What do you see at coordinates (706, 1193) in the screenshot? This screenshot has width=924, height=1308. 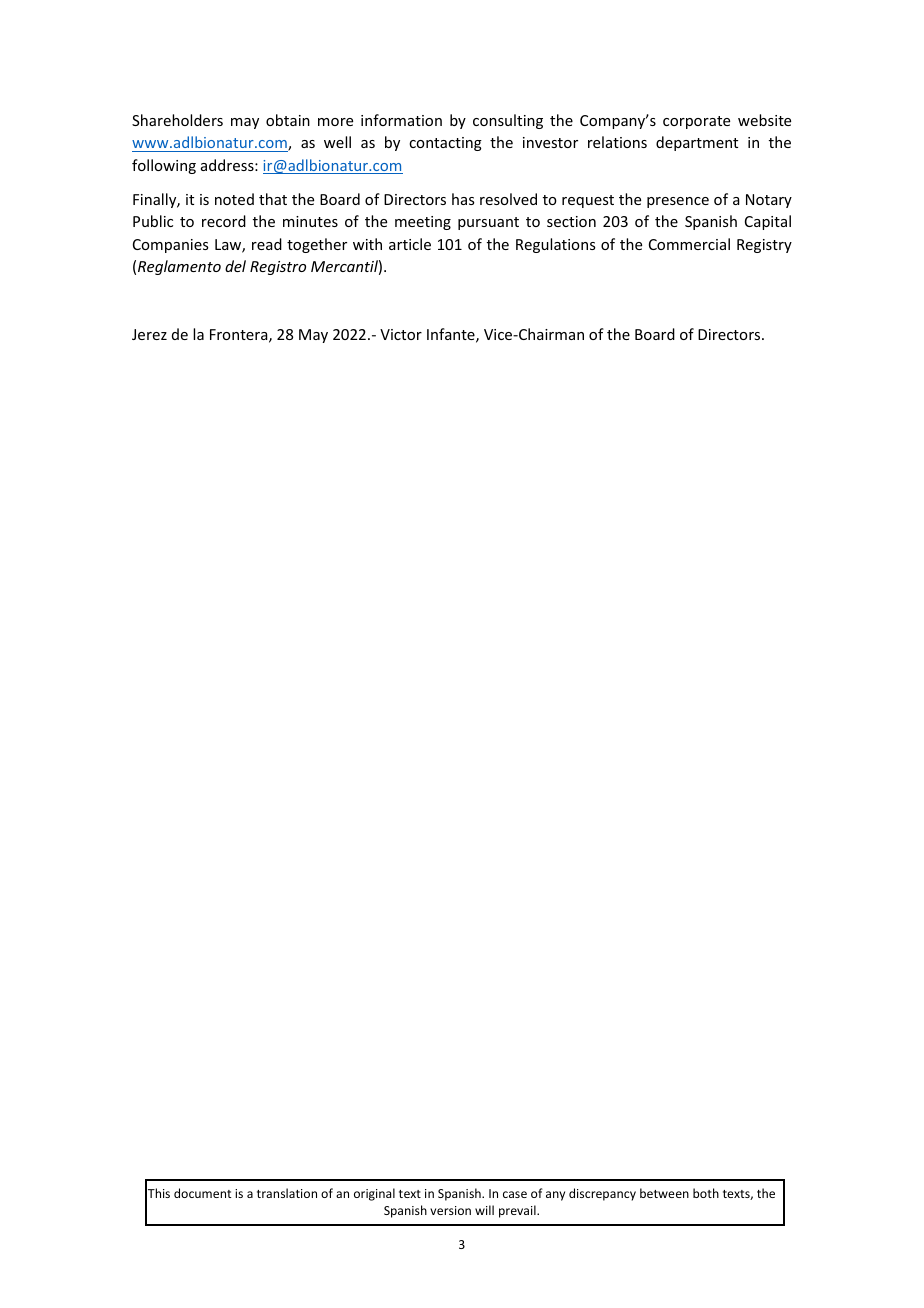 I see `both` at bounding box center [706, 1193].
